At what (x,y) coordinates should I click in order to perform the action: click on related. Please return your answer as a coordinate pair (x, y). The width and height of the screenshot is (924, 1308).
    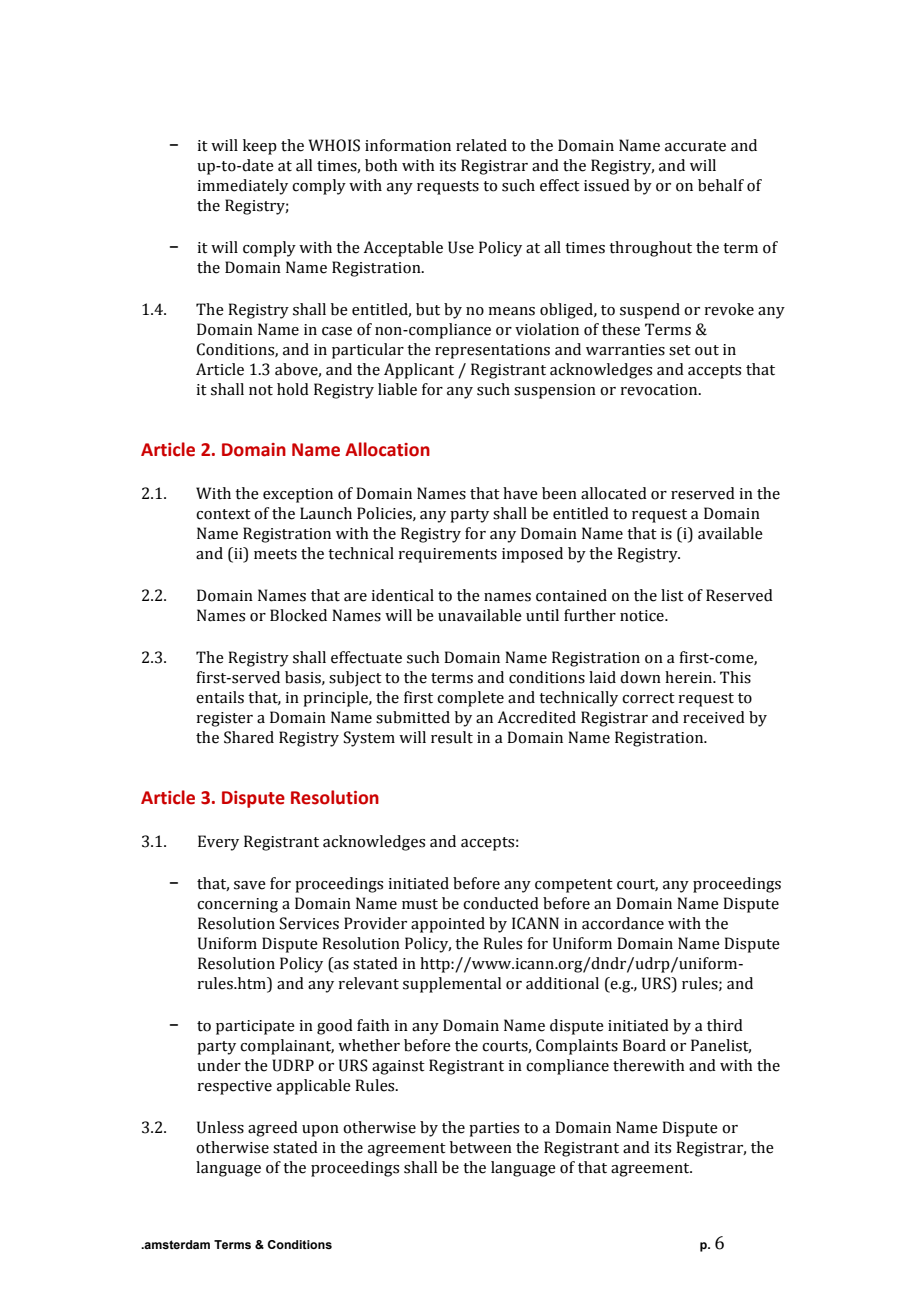
    Looking at the image, I should click on (481, 145).
